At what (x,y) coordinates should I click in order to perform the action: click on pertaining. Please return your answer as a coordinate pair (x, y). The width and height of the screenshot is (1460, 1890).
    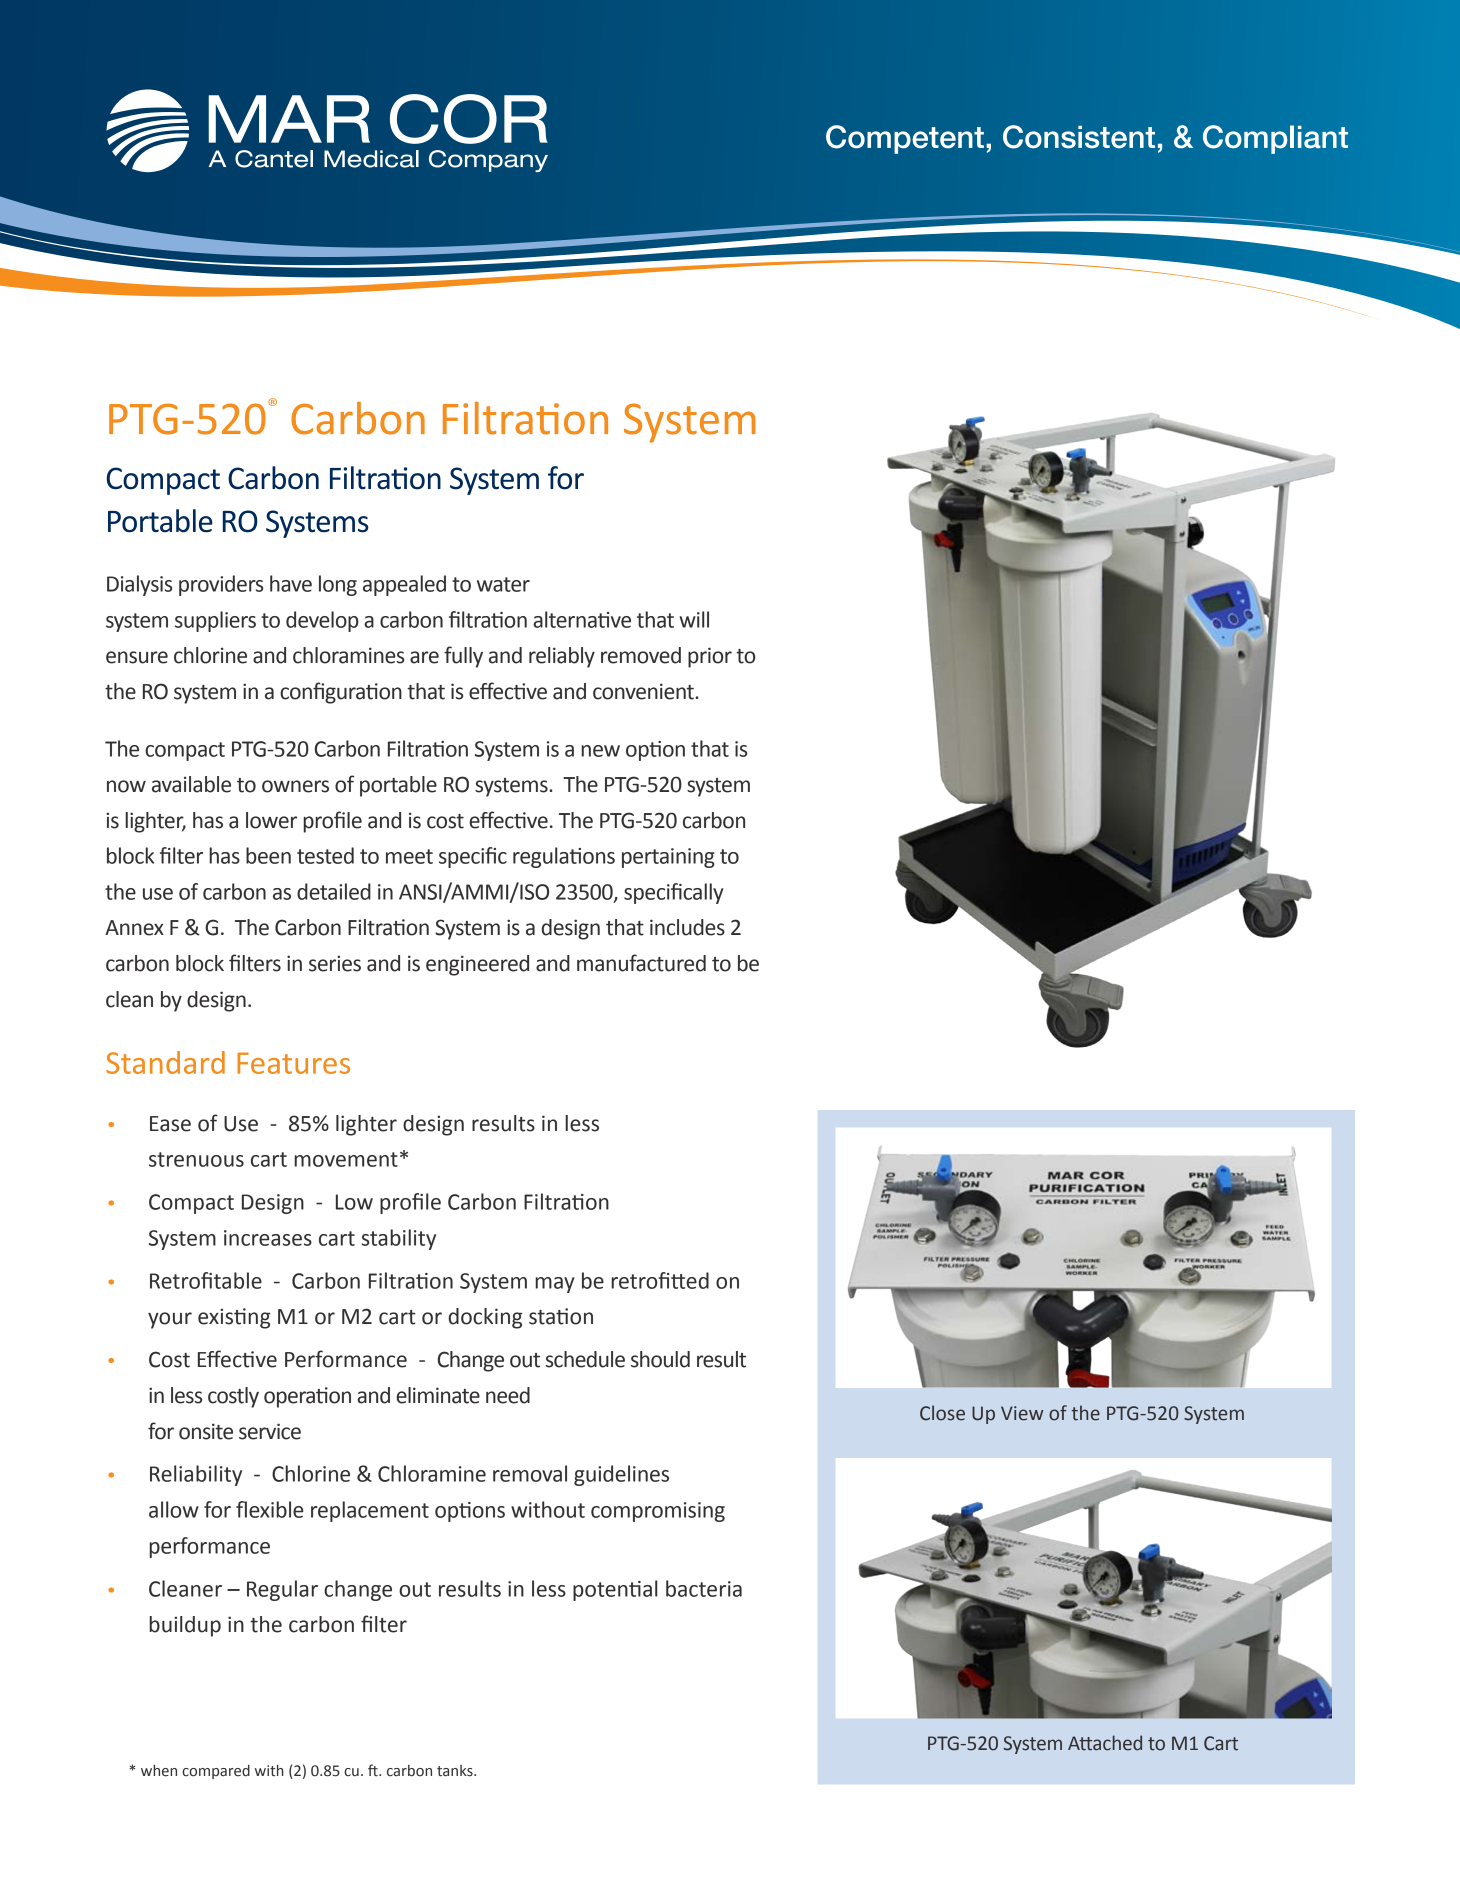
    Looking at the image, I should click on (668, 858).
